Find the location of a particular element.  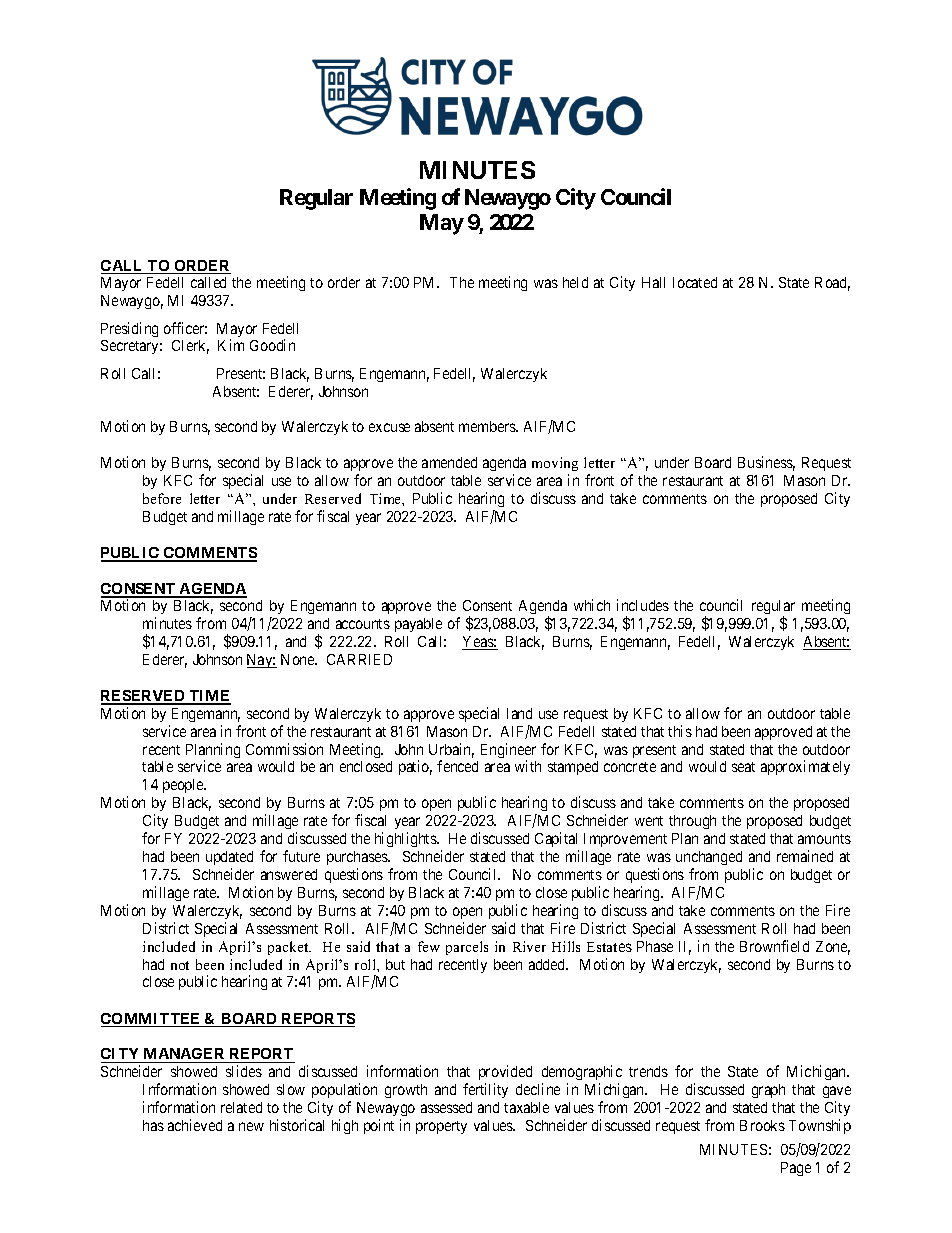

property is located at coordinates (441, 1127).
